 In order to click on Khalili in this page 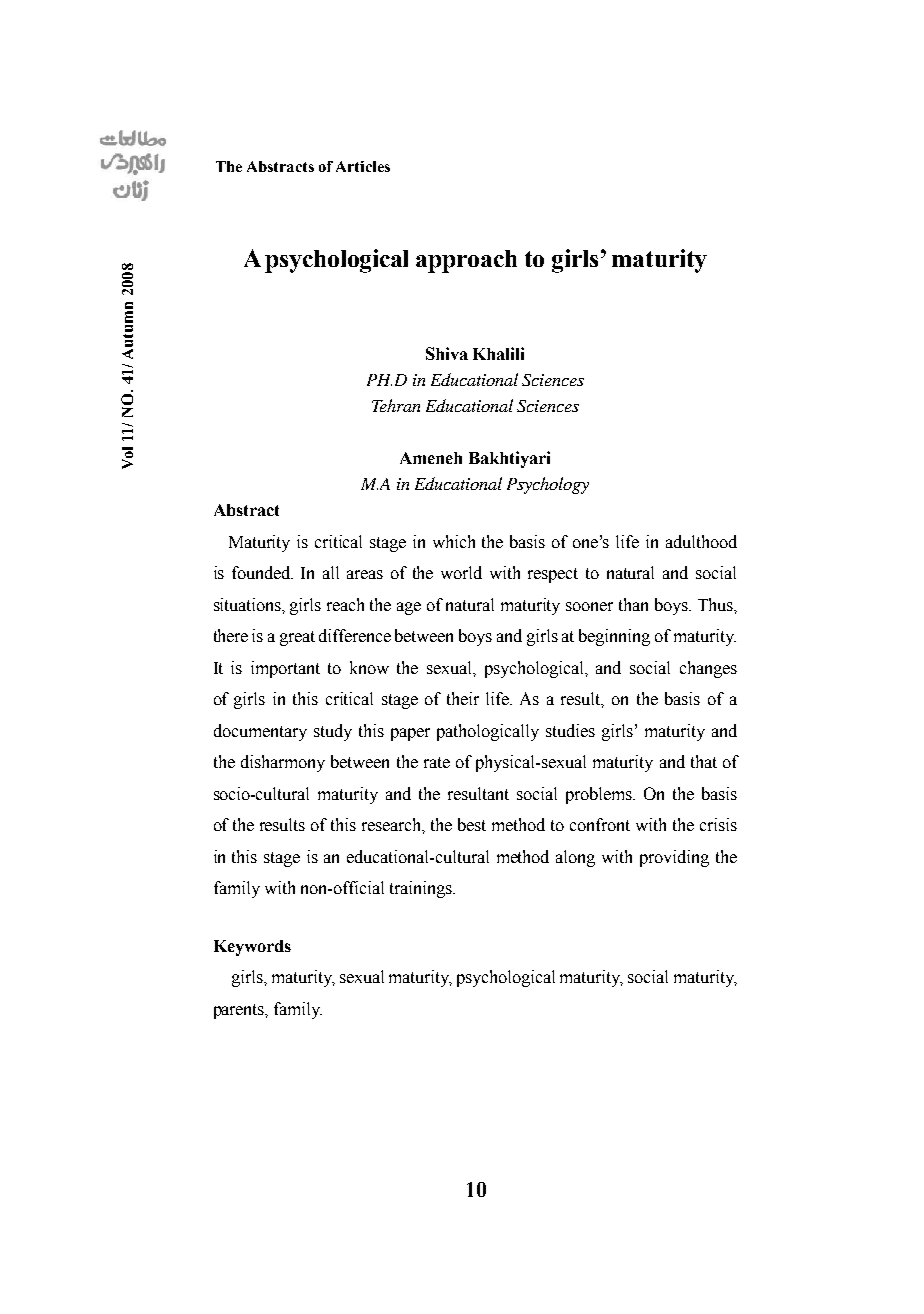, I will do `click(498, 353)`.
